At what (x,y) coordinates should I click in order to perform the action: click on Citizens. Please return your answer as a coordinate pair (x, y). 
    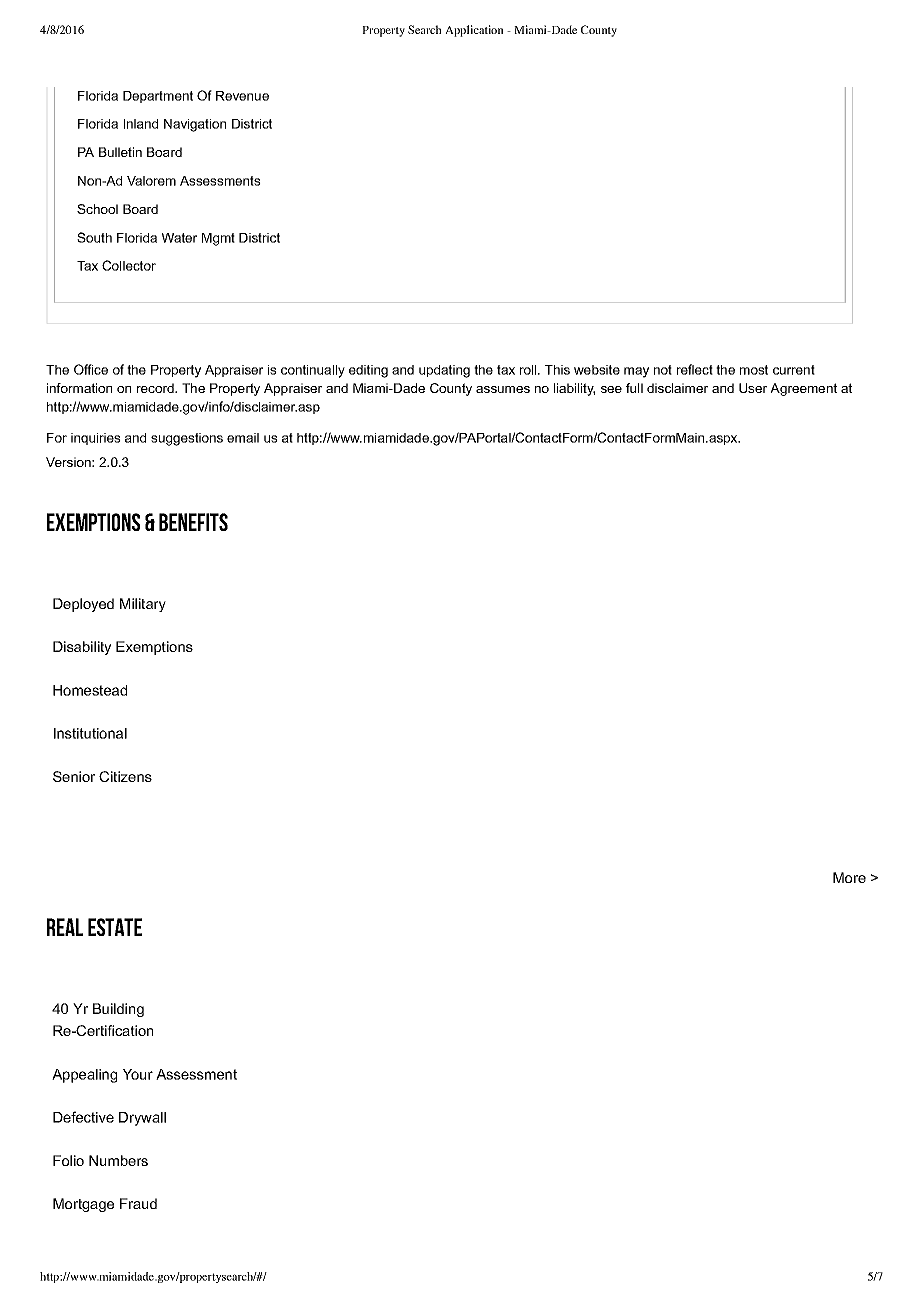
    Looking at the image, I should click on (125, 776).
